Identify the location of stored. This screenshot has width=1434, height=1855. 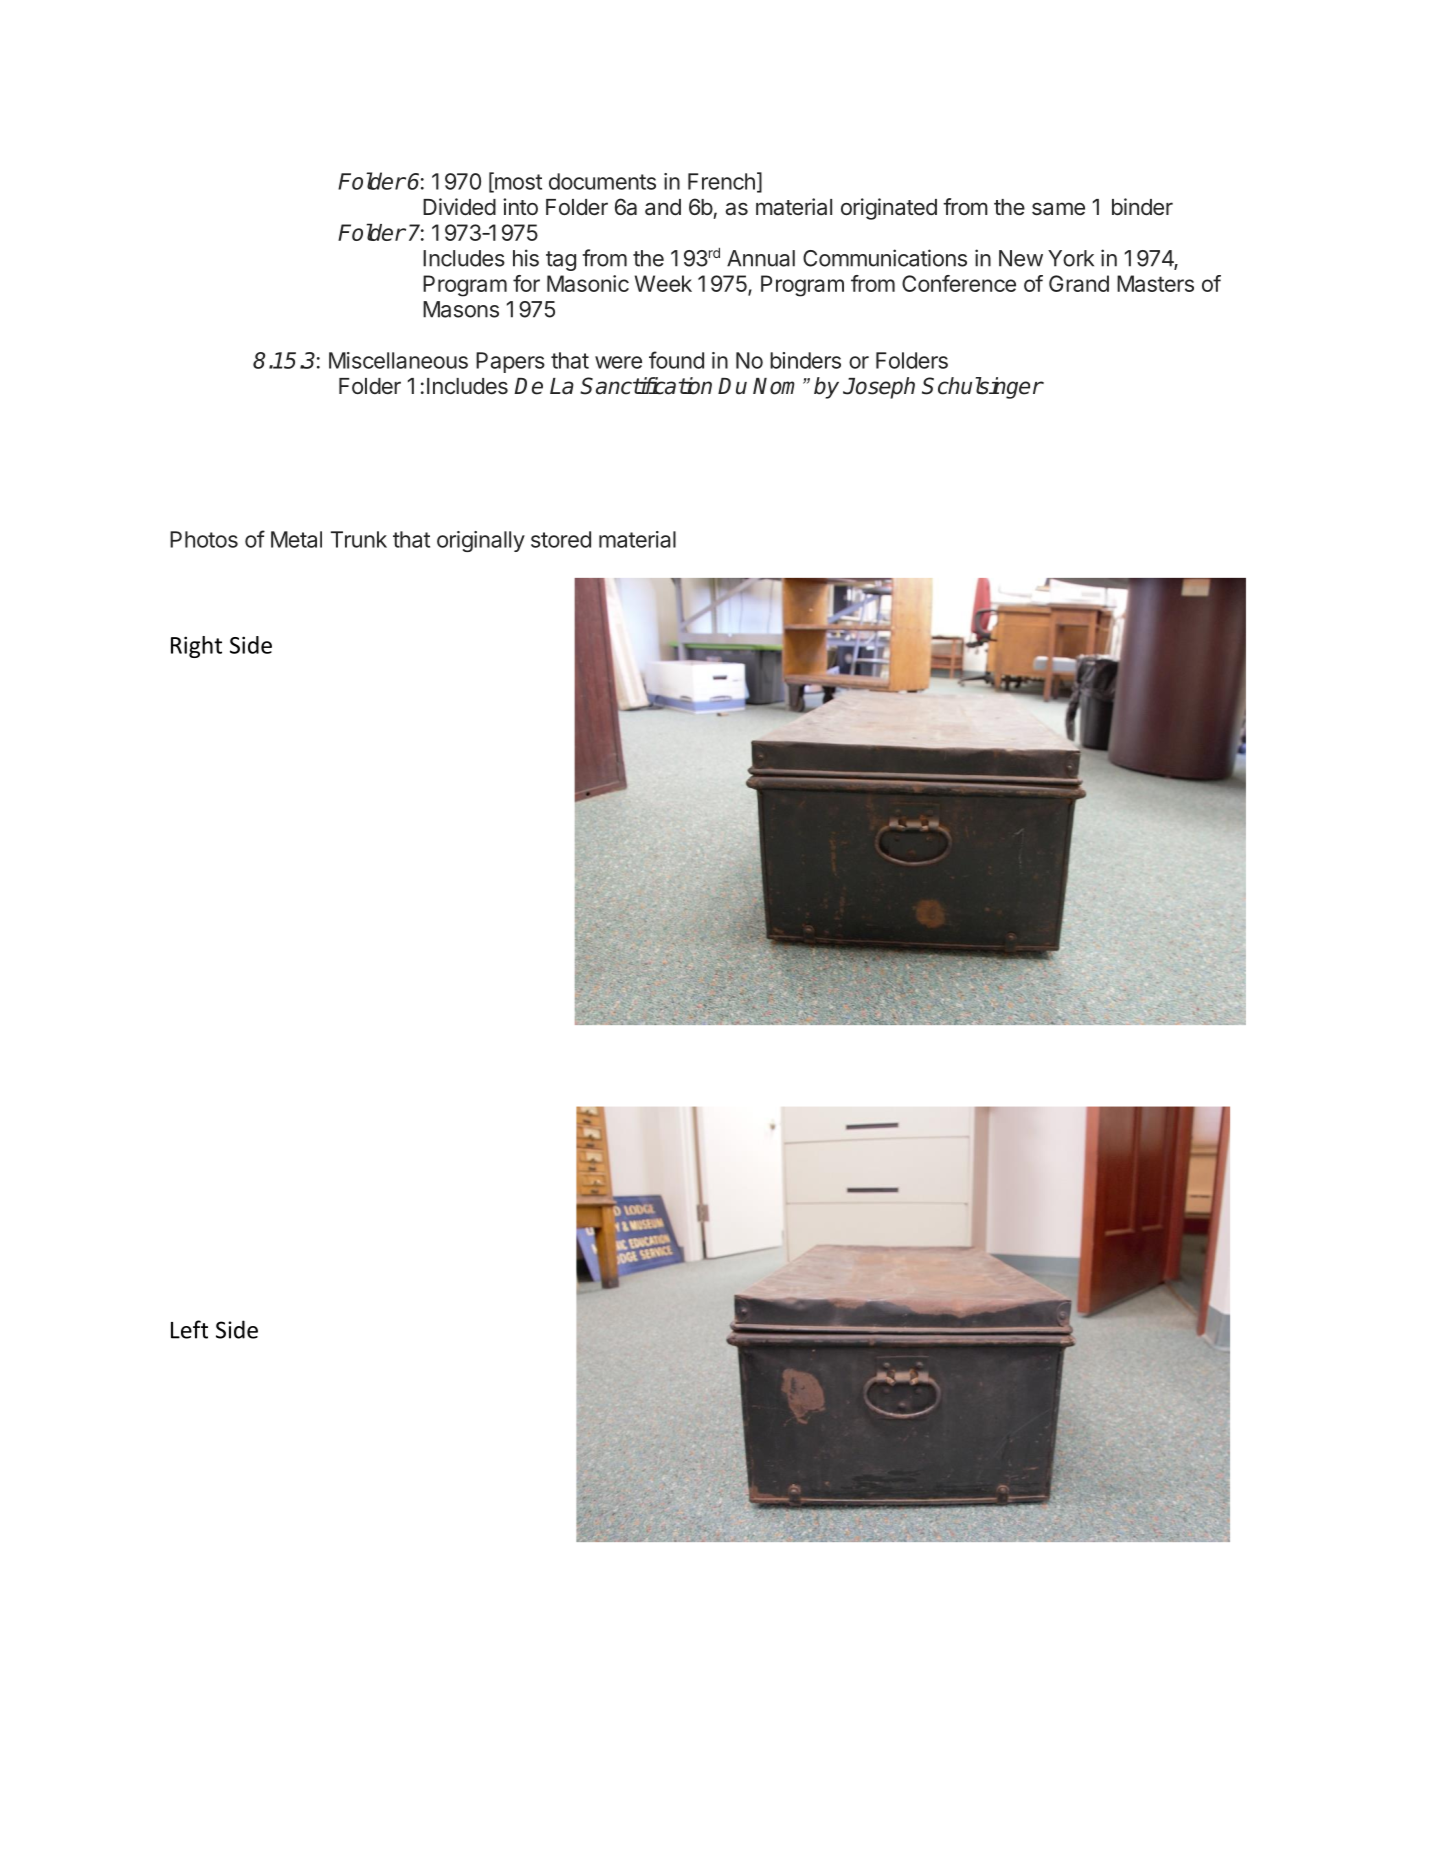
(561, 539).
